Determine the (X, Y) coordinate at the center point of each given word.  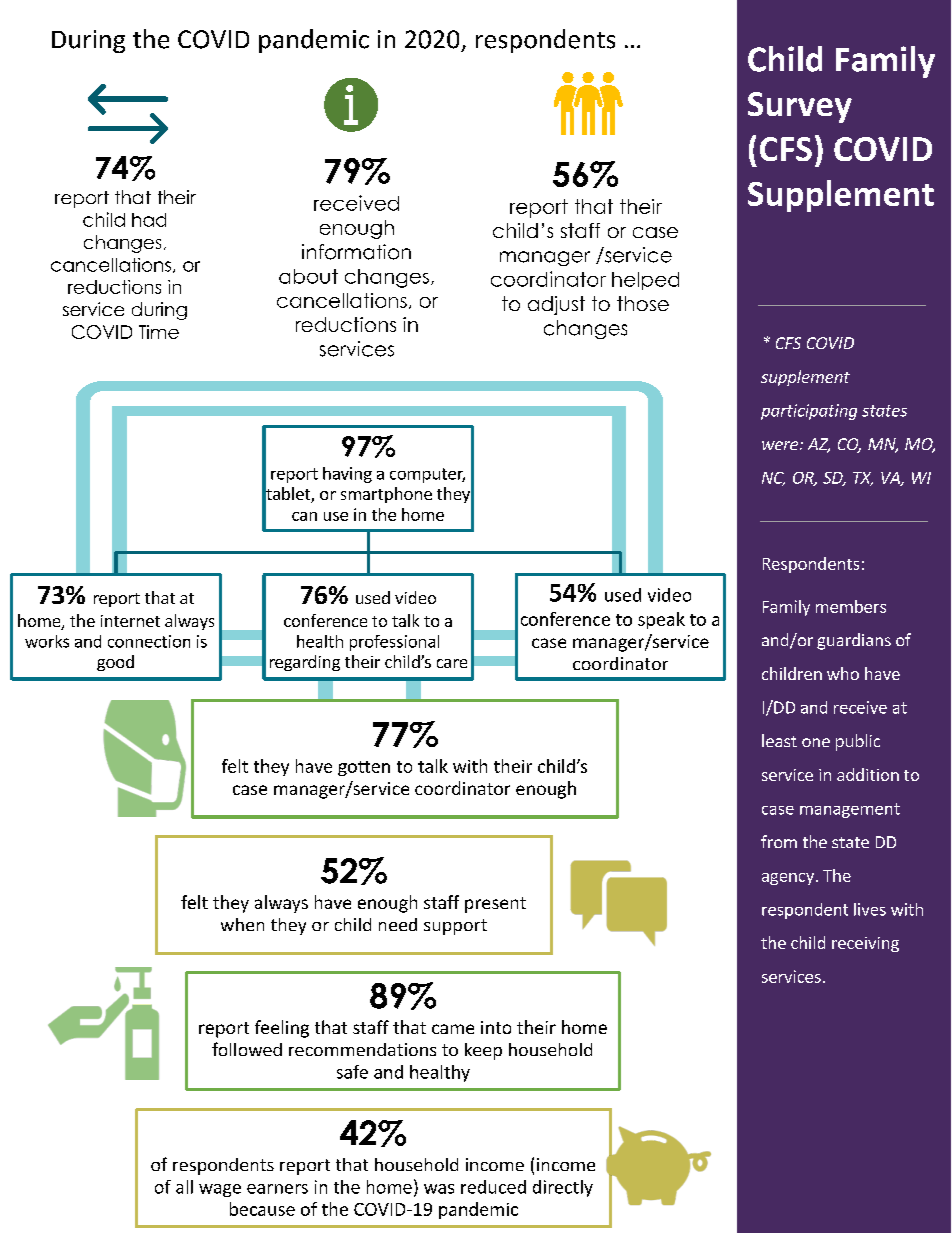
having (347, 475)
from (779, 841)
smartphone (386, 495)
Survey (800, 107)
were (780, 445)
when (242, 924)
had (149, 220)
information (356, 252)
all (184, 1187)
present (495, 905)
